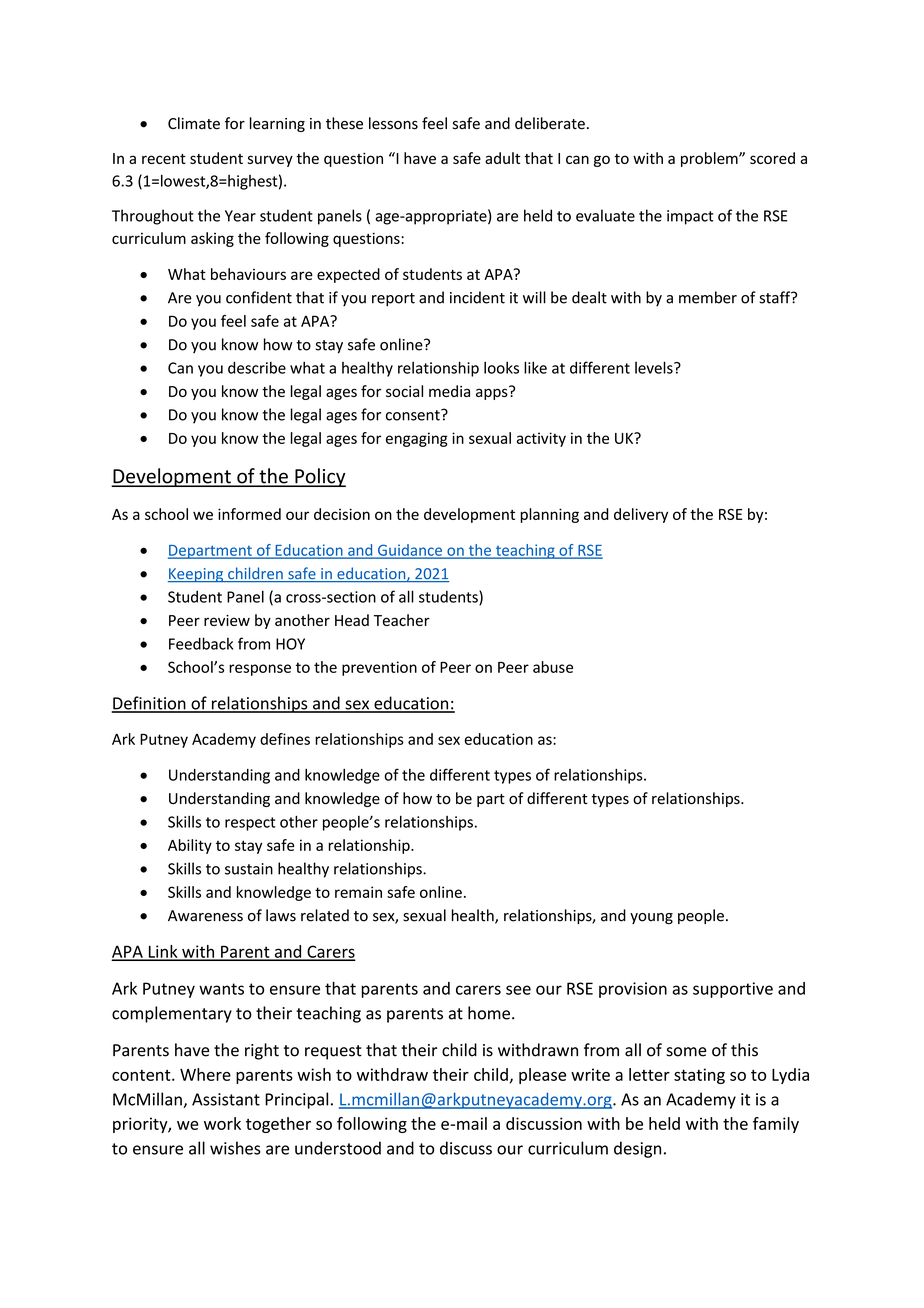 The width and height of the screenshot is (924, 1308). Describe the element at coordinates (651, 919) in the screenshot. I see `young` at that location.
